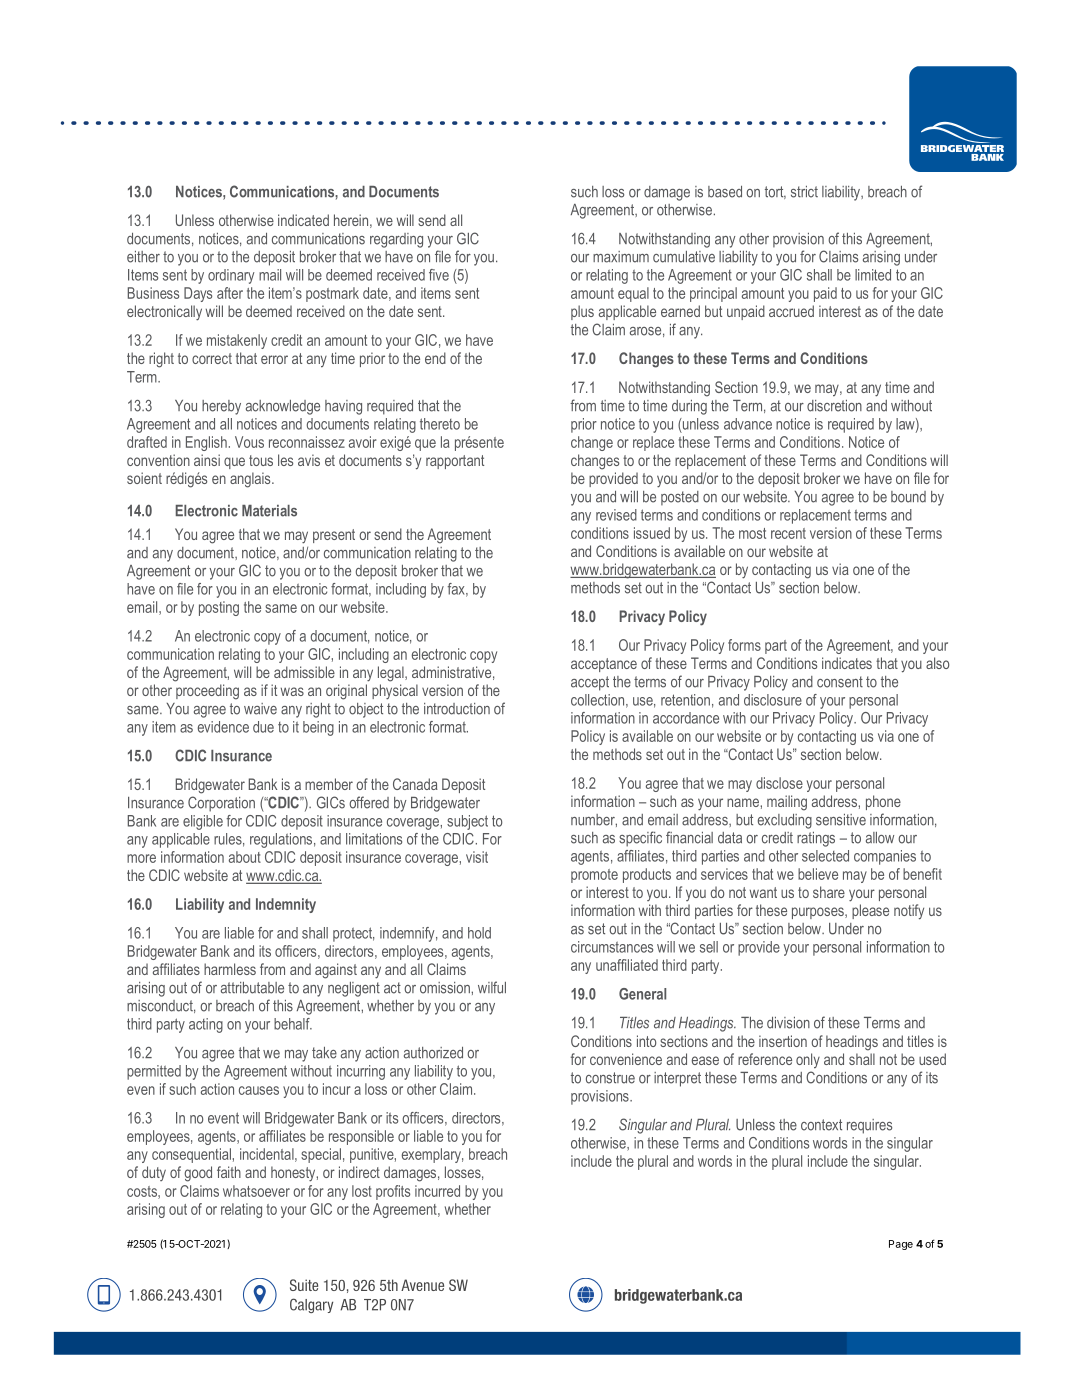  I want to click on profits, so click(393, 1192).
